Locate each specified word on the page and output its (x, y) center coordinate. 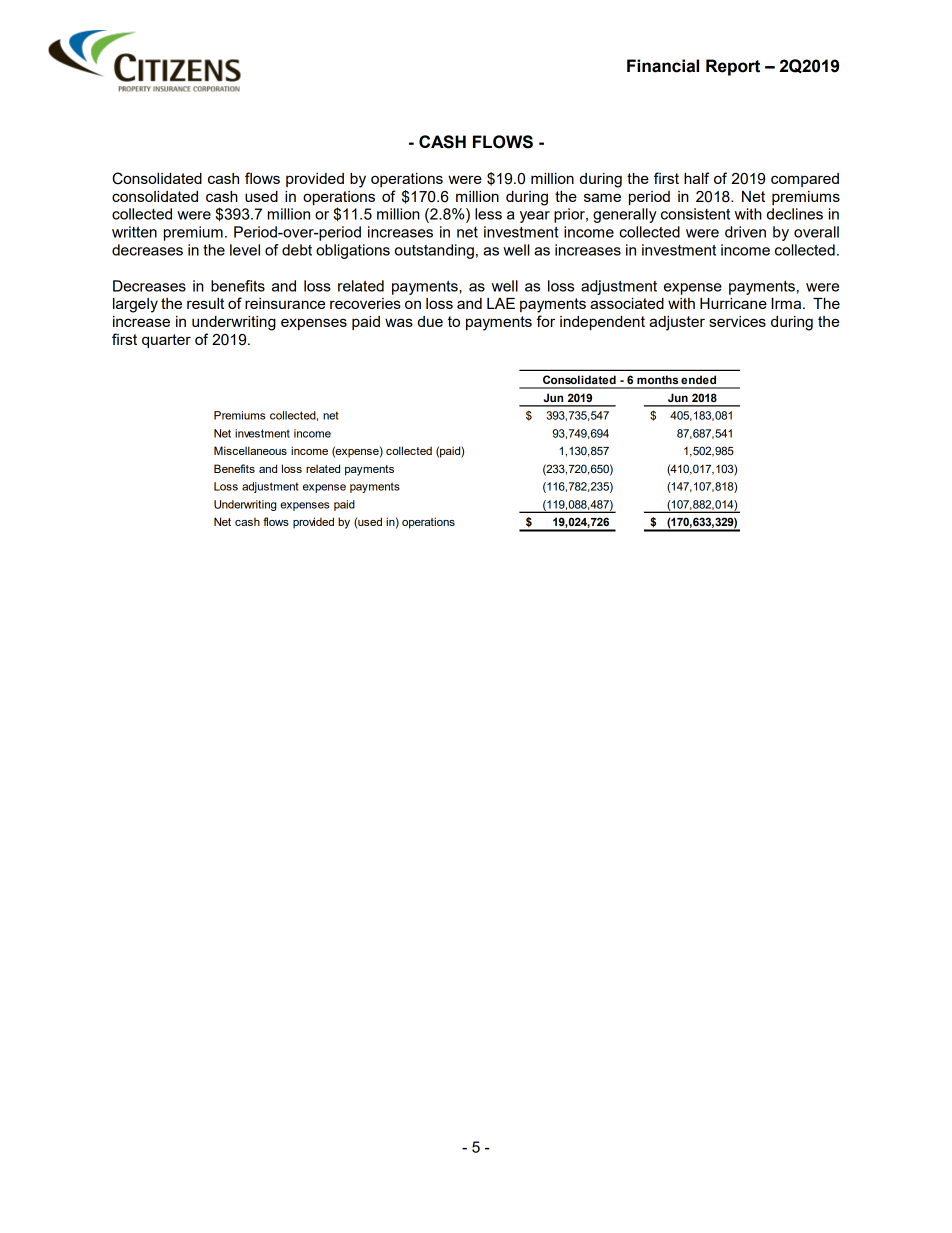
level (245, 250)
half (696, 178)
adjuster (677, 323)
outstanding (434, 251)
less (488, 214)
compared (805, 180)
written (134, 232)
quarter (166, 341)
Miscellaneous (250, 450)
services (737, 321)
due (430, 321)
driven (745, 232)
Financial (663, 66)
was (399, 322)
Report (733, 67)
